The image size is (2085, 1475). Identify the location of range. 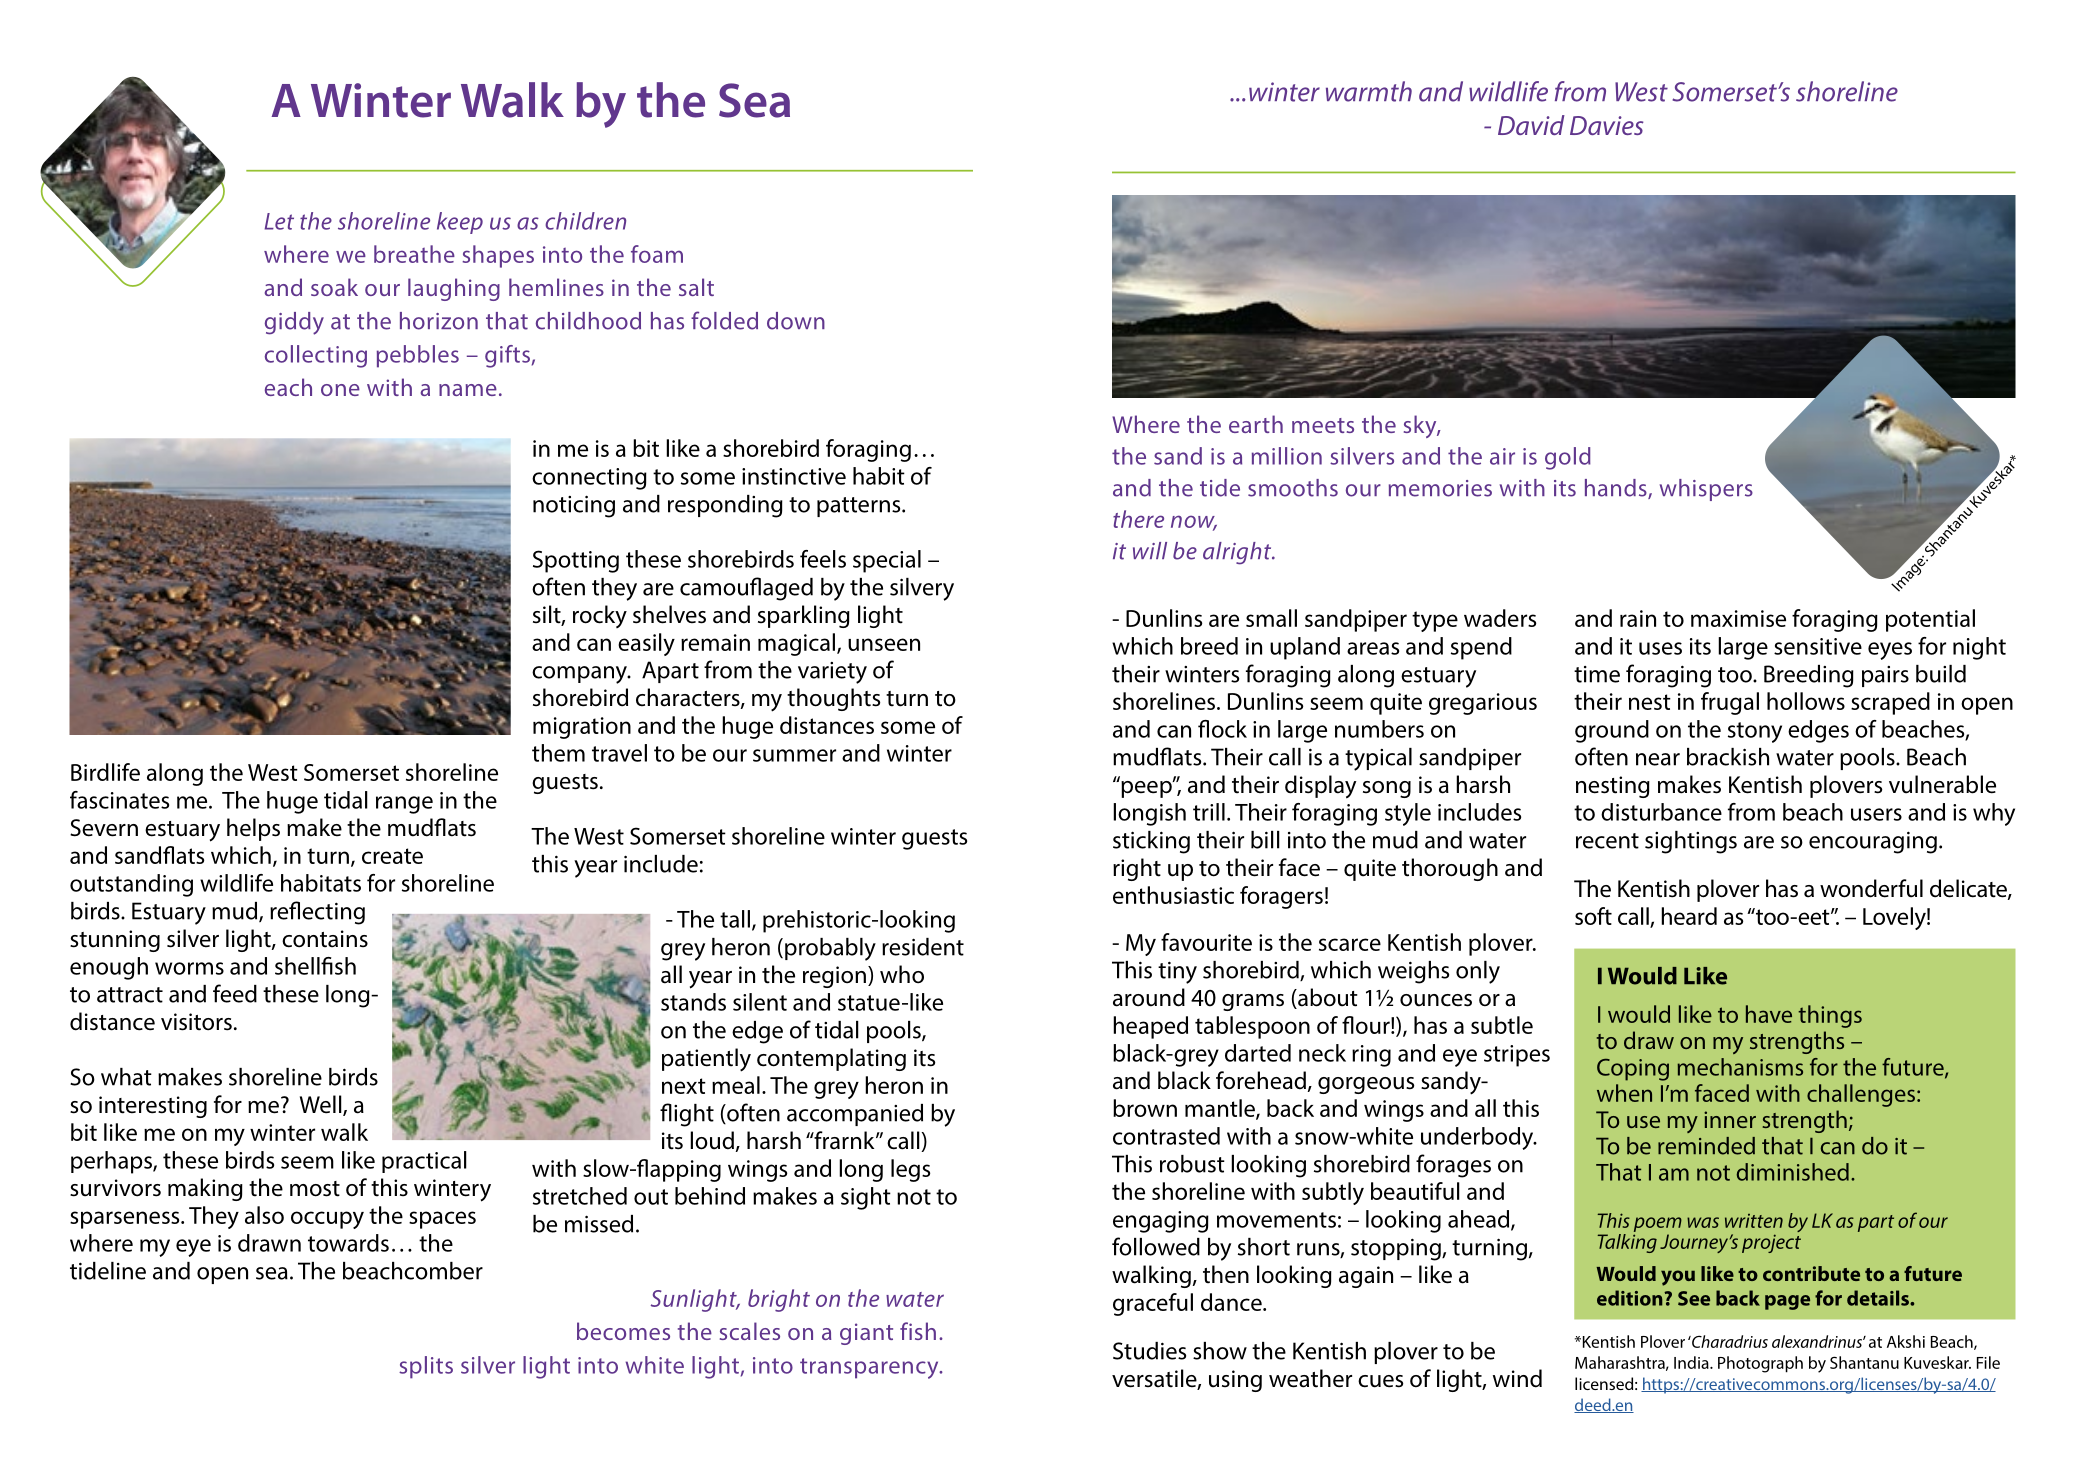
(404, 805).
